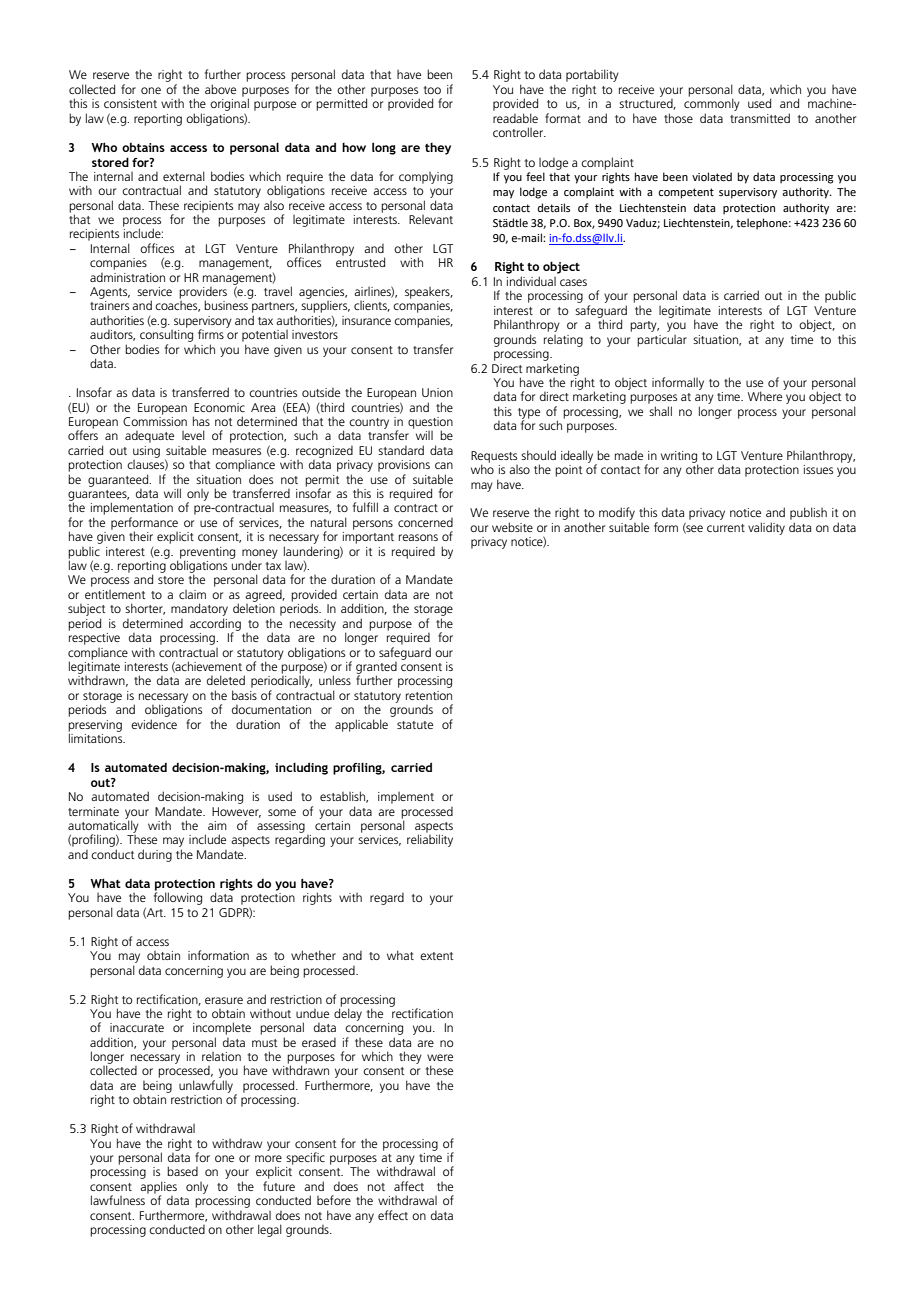 The width and height of the screenshot is (924, 1307). What do you see at coordinates (660, 411) in the screenshot?
I see `shall` at bounding box center [660, 411].
